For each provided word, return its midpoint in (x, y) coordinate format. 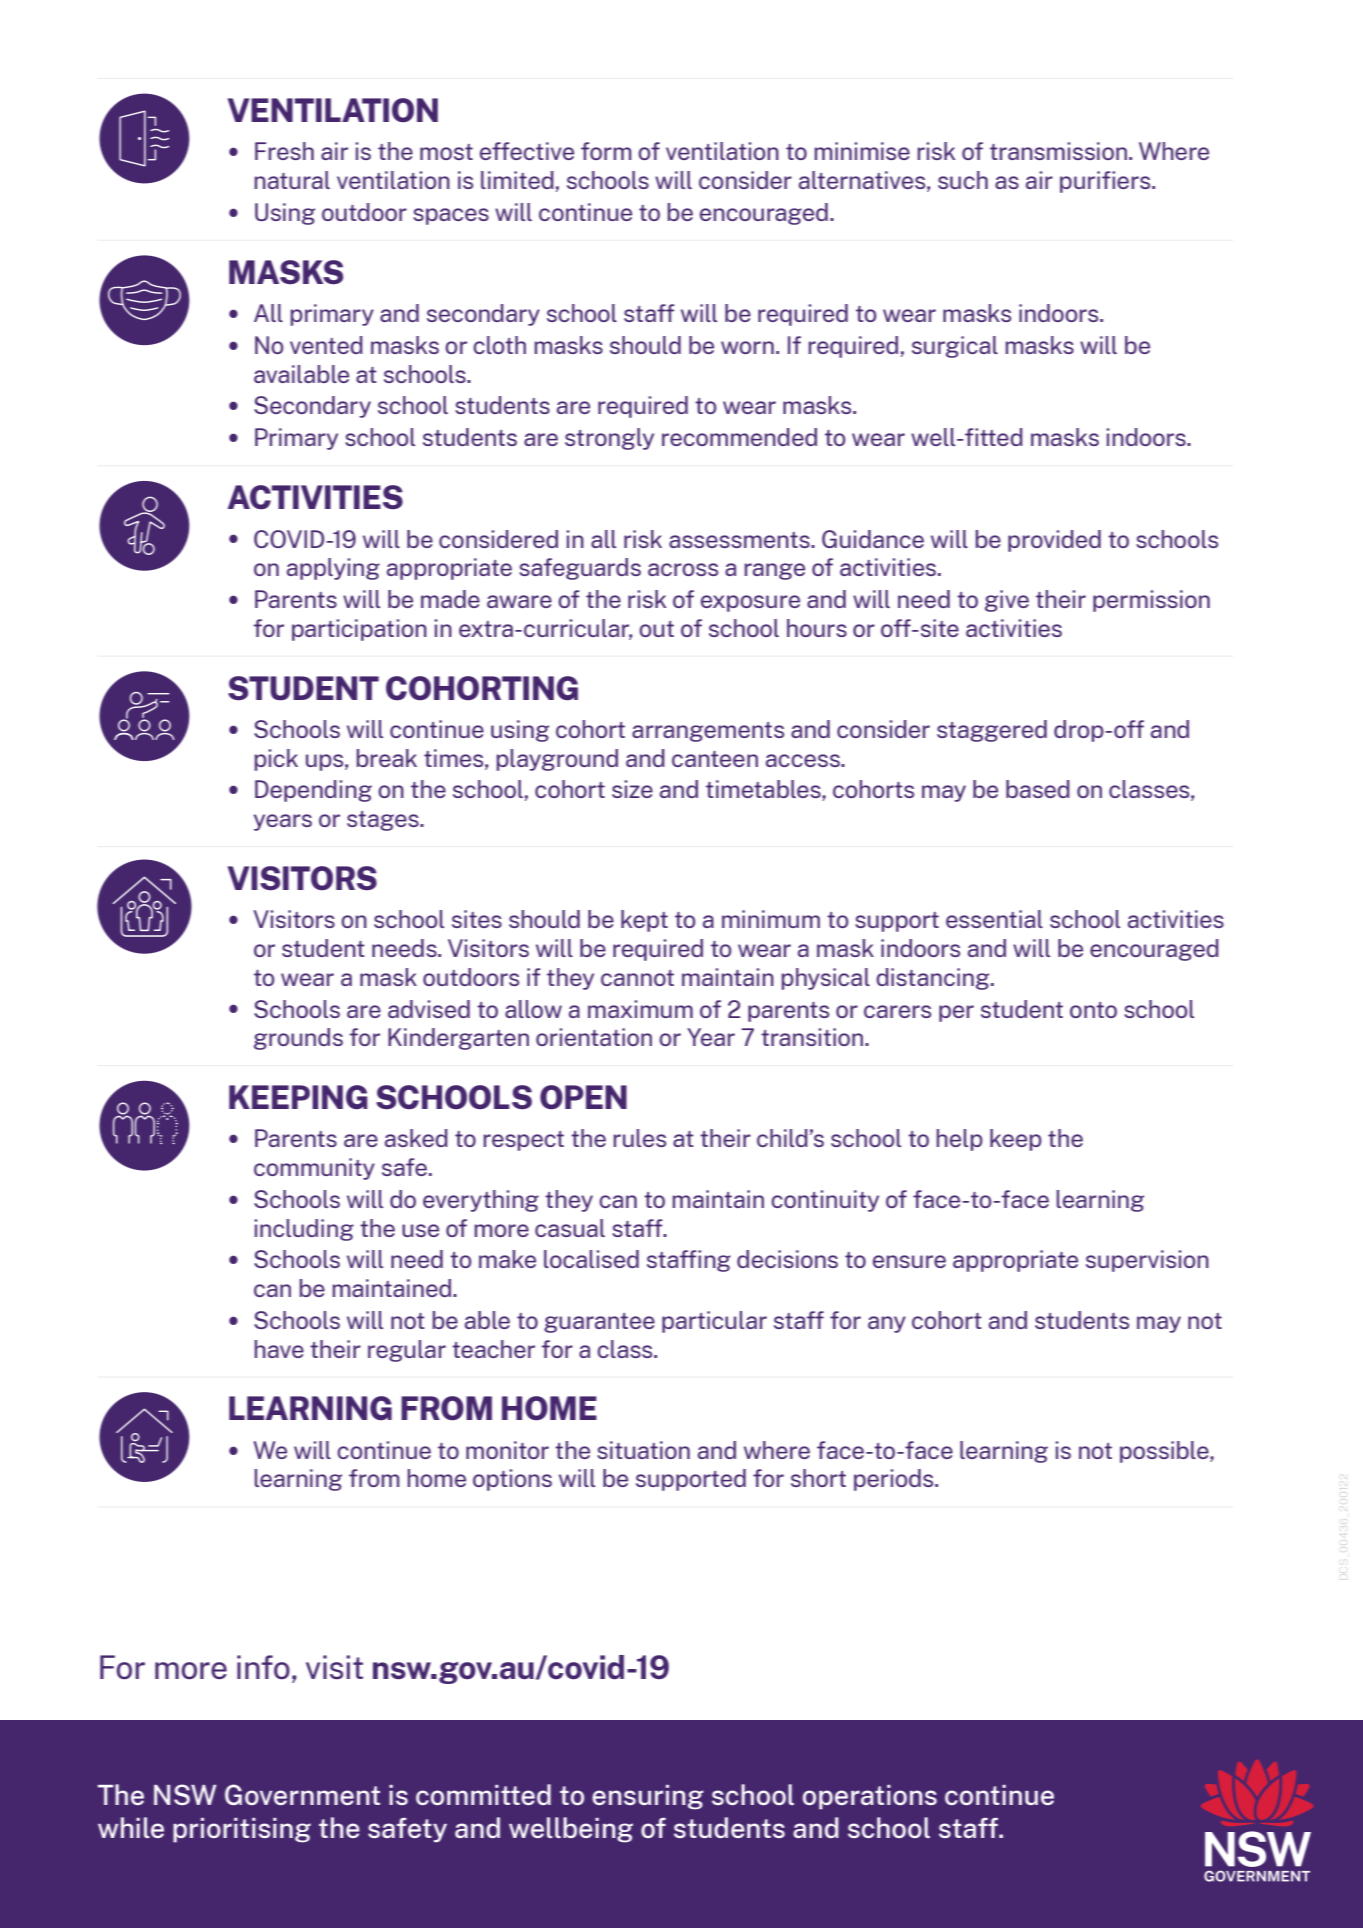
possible (1165, 1452)
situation (643, 1450)
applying (333, 569)
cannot (637, 978)
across (683, 569)
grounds (298, 1039)
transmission (1058, 151)
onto (1093, 1010)
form (606, 151)
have (279, 1349)
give (1007, 601)
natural (292, 180)
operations (870, 1797)
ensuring (648, 1797)
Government (302, 1794)
